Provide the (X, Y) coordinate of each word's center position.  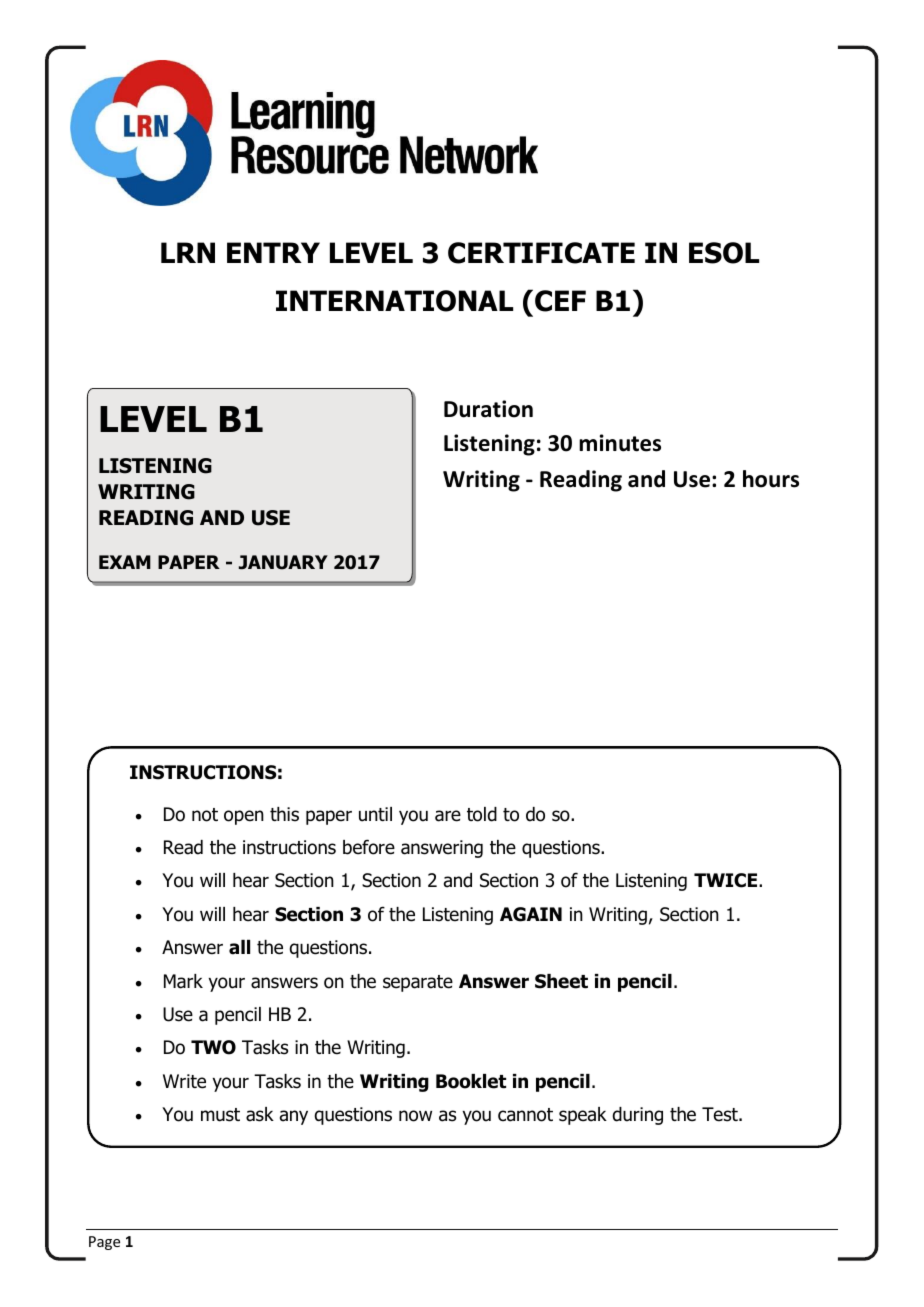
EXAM (125, 562)
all (239, 947)
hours (771, 479)
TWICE (727, 880)
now (415, 1116)
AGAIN (531, 914)
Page (104, 1243)
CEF (560, 301)
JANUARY (283, 562)
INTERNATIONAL (394, 301)
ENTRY (273, 252)
